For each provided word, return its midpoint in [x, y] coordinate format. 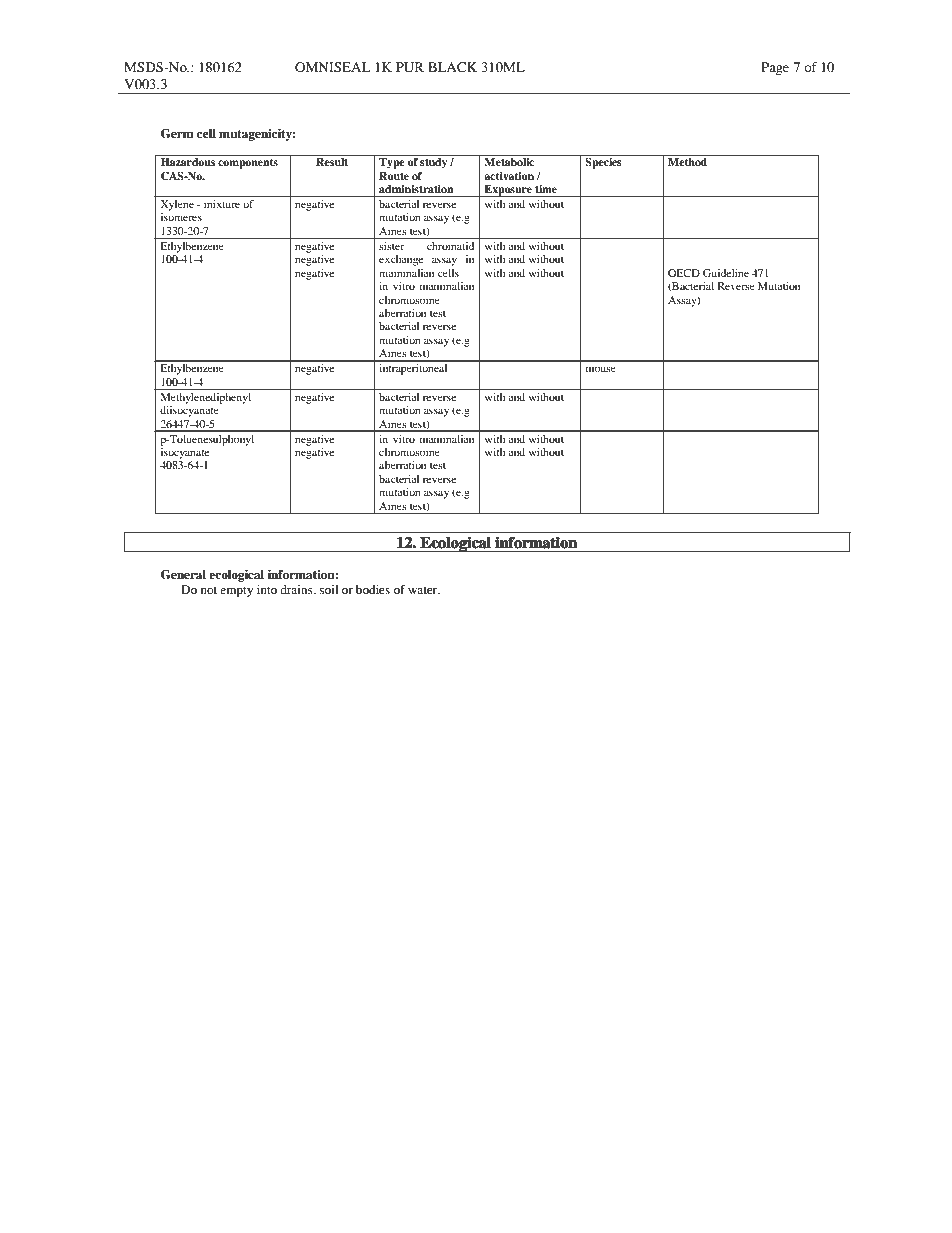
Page [775, 68]
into [267, 589]
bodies [373, 589]
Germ [177, 134]
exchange [401, 260]
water [424, 590]
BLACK [452, 67]
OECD [684, 273]
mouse [601, 369]
